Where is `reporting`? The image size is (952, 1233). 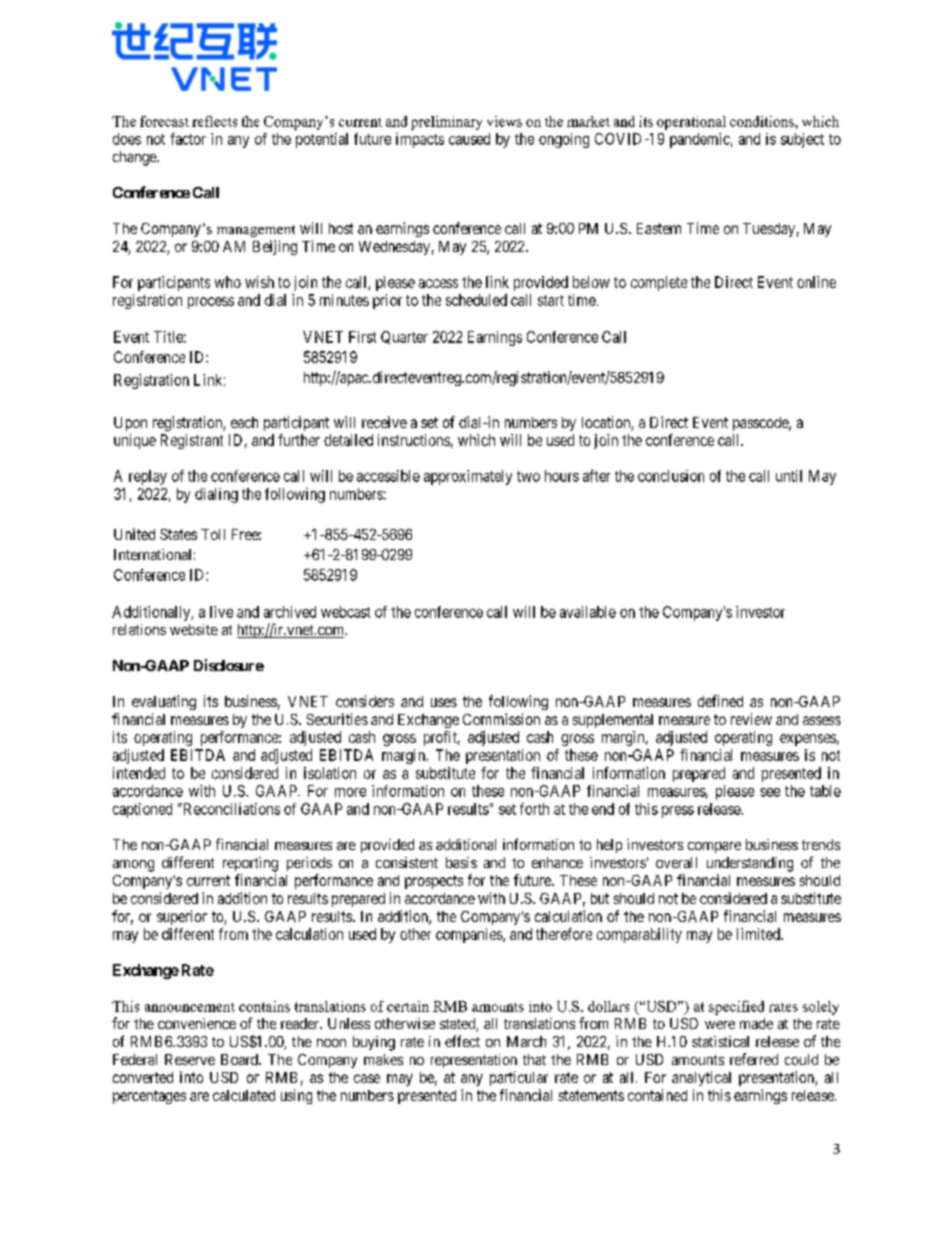
reporting is located at coordinates (250, 864).
